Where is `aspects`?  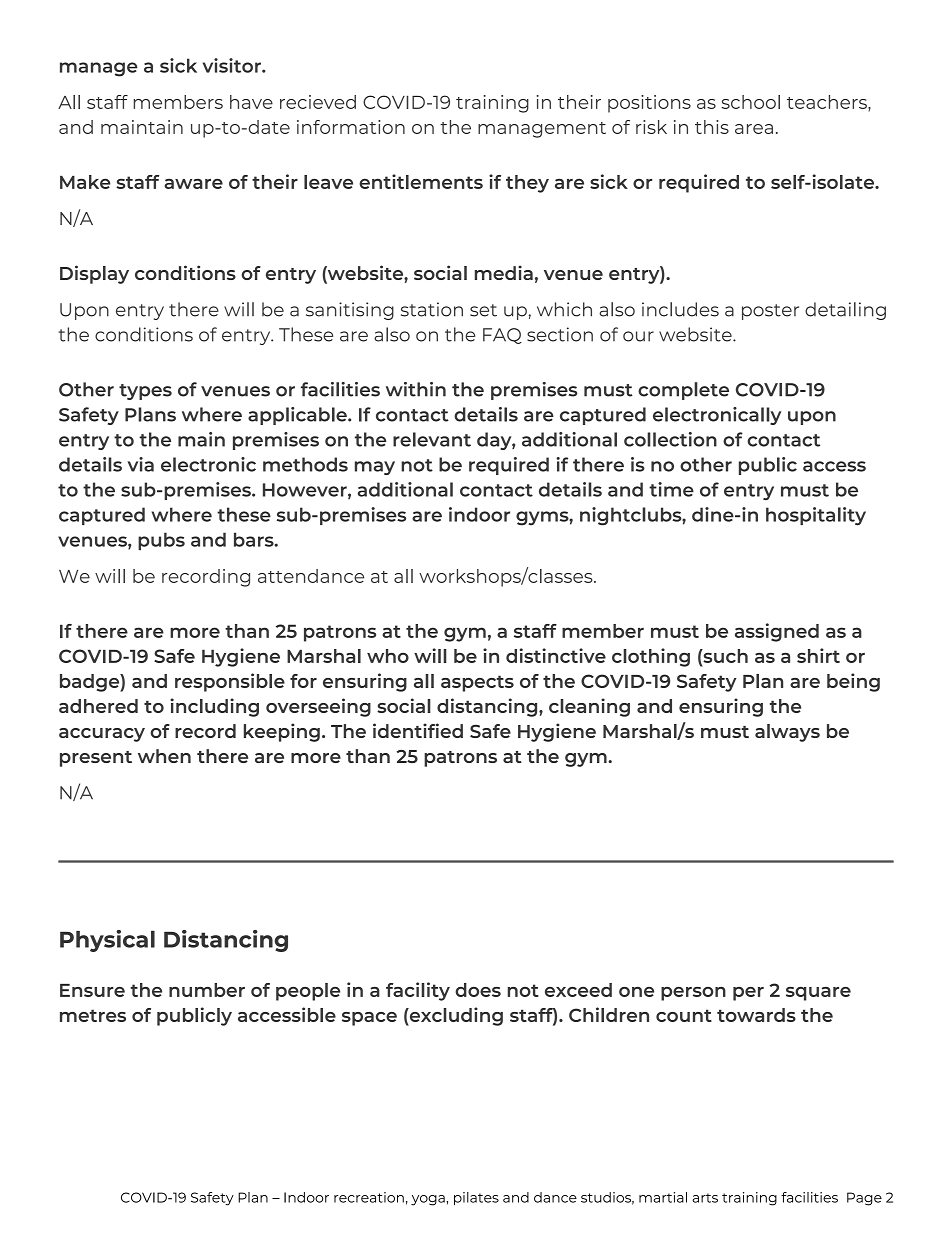
aspects is located at coordinates (477, 683).
